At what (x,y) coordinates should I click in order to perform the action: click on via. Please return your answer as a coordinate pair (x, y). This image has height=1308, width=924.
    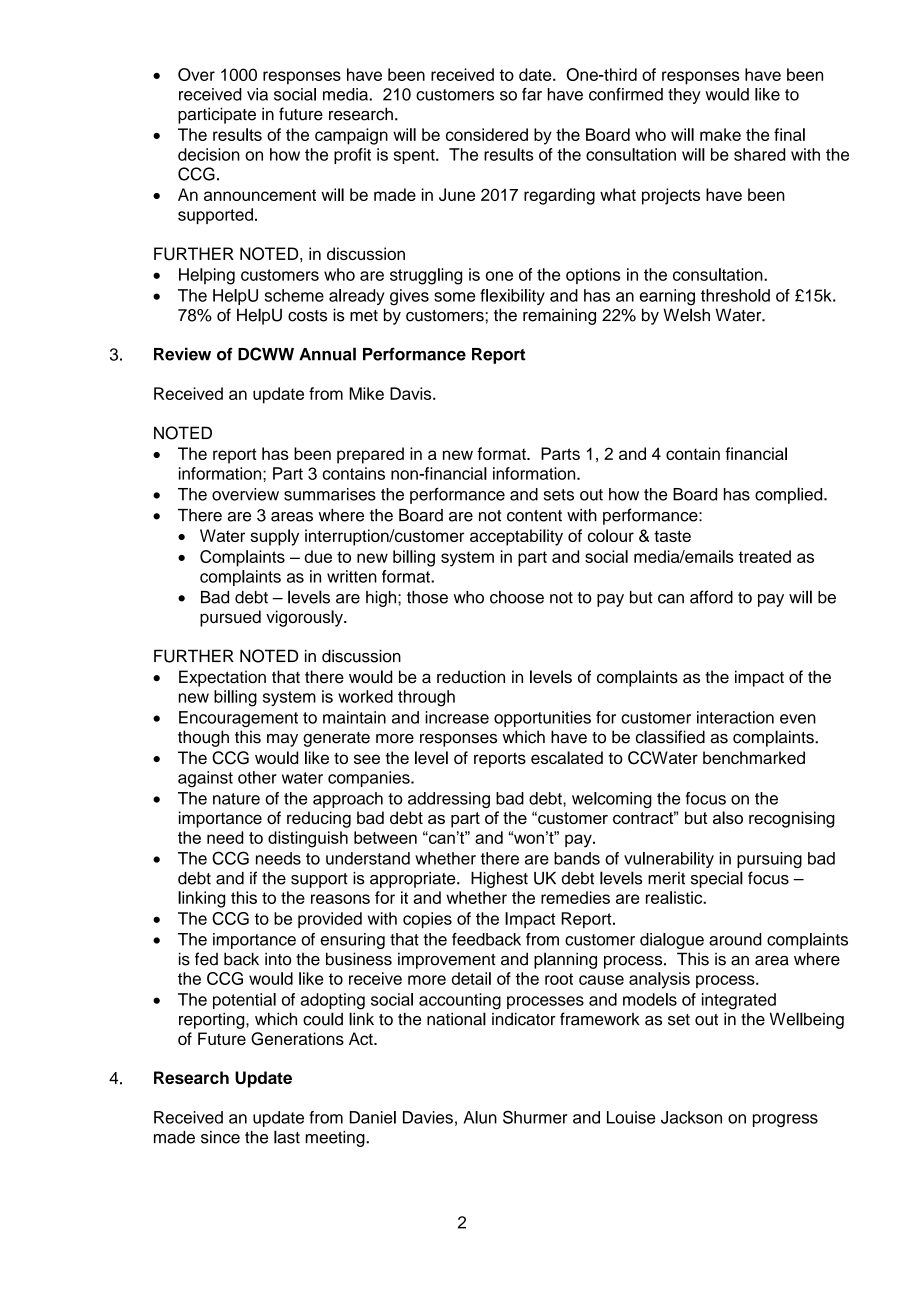
    Looking at the image, I should click on (257, 94).
